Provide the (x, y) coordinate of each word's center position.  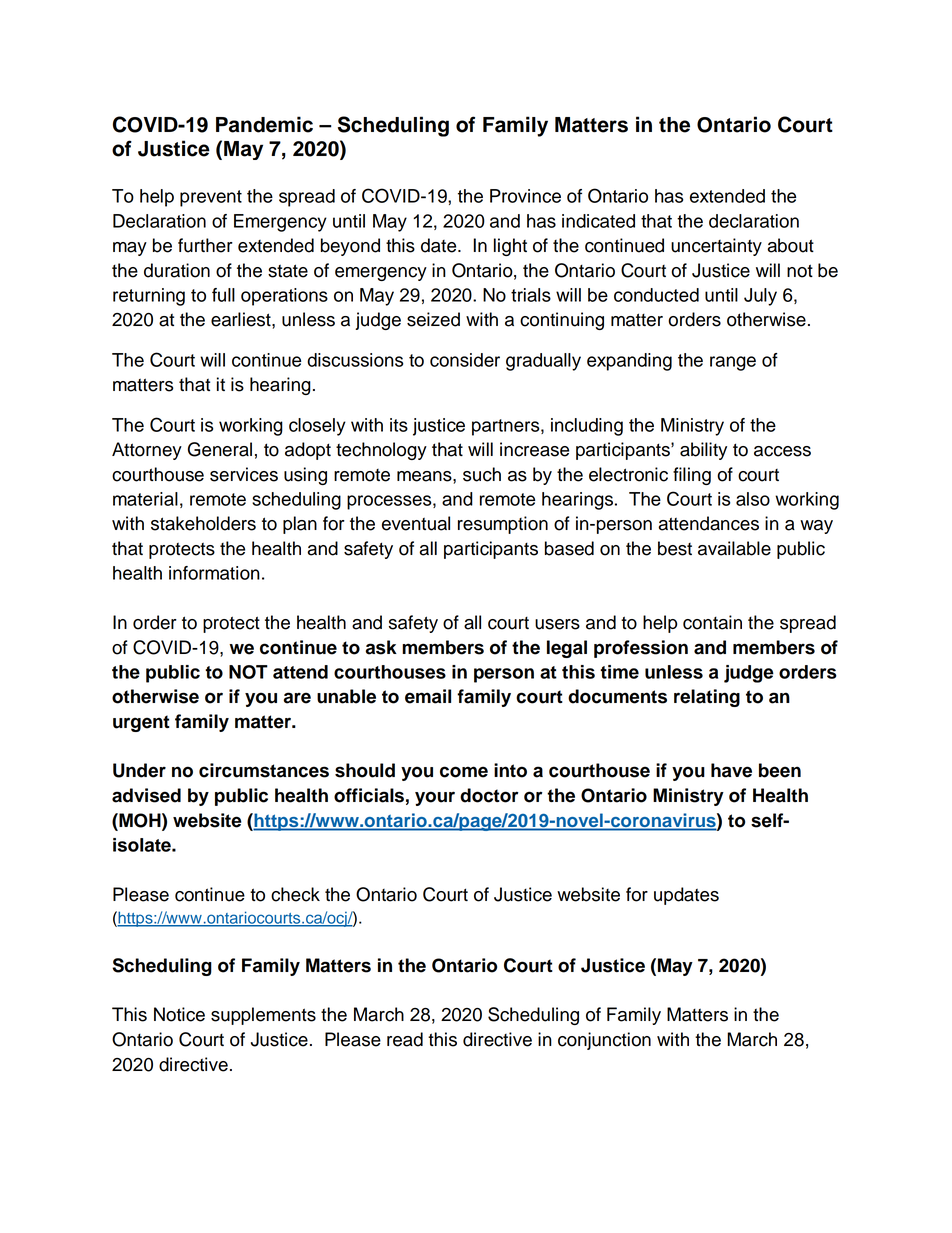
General (220, 449)
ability (703, 451)
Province (525, 196)
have (731, 770)
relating (707, 698)
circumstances (264, 770)
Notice (179, 1014)
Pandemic (264, 124)
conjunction (604, 1041)
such (482, 474)
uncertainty (716, 247)
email (428, 696)
